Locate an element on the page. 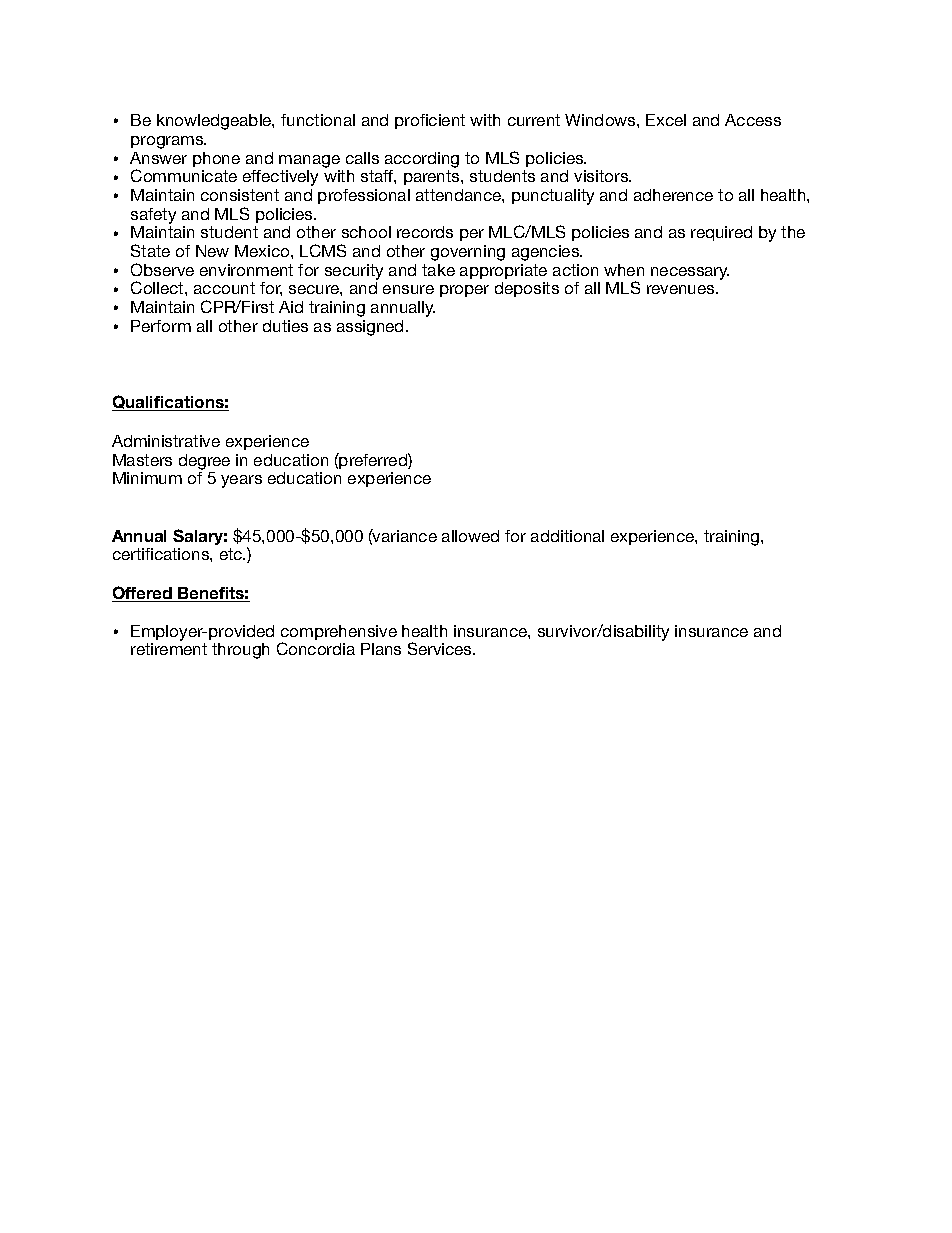 The image size is (952, 1233). Excel is located at coordinates (666, 120).
